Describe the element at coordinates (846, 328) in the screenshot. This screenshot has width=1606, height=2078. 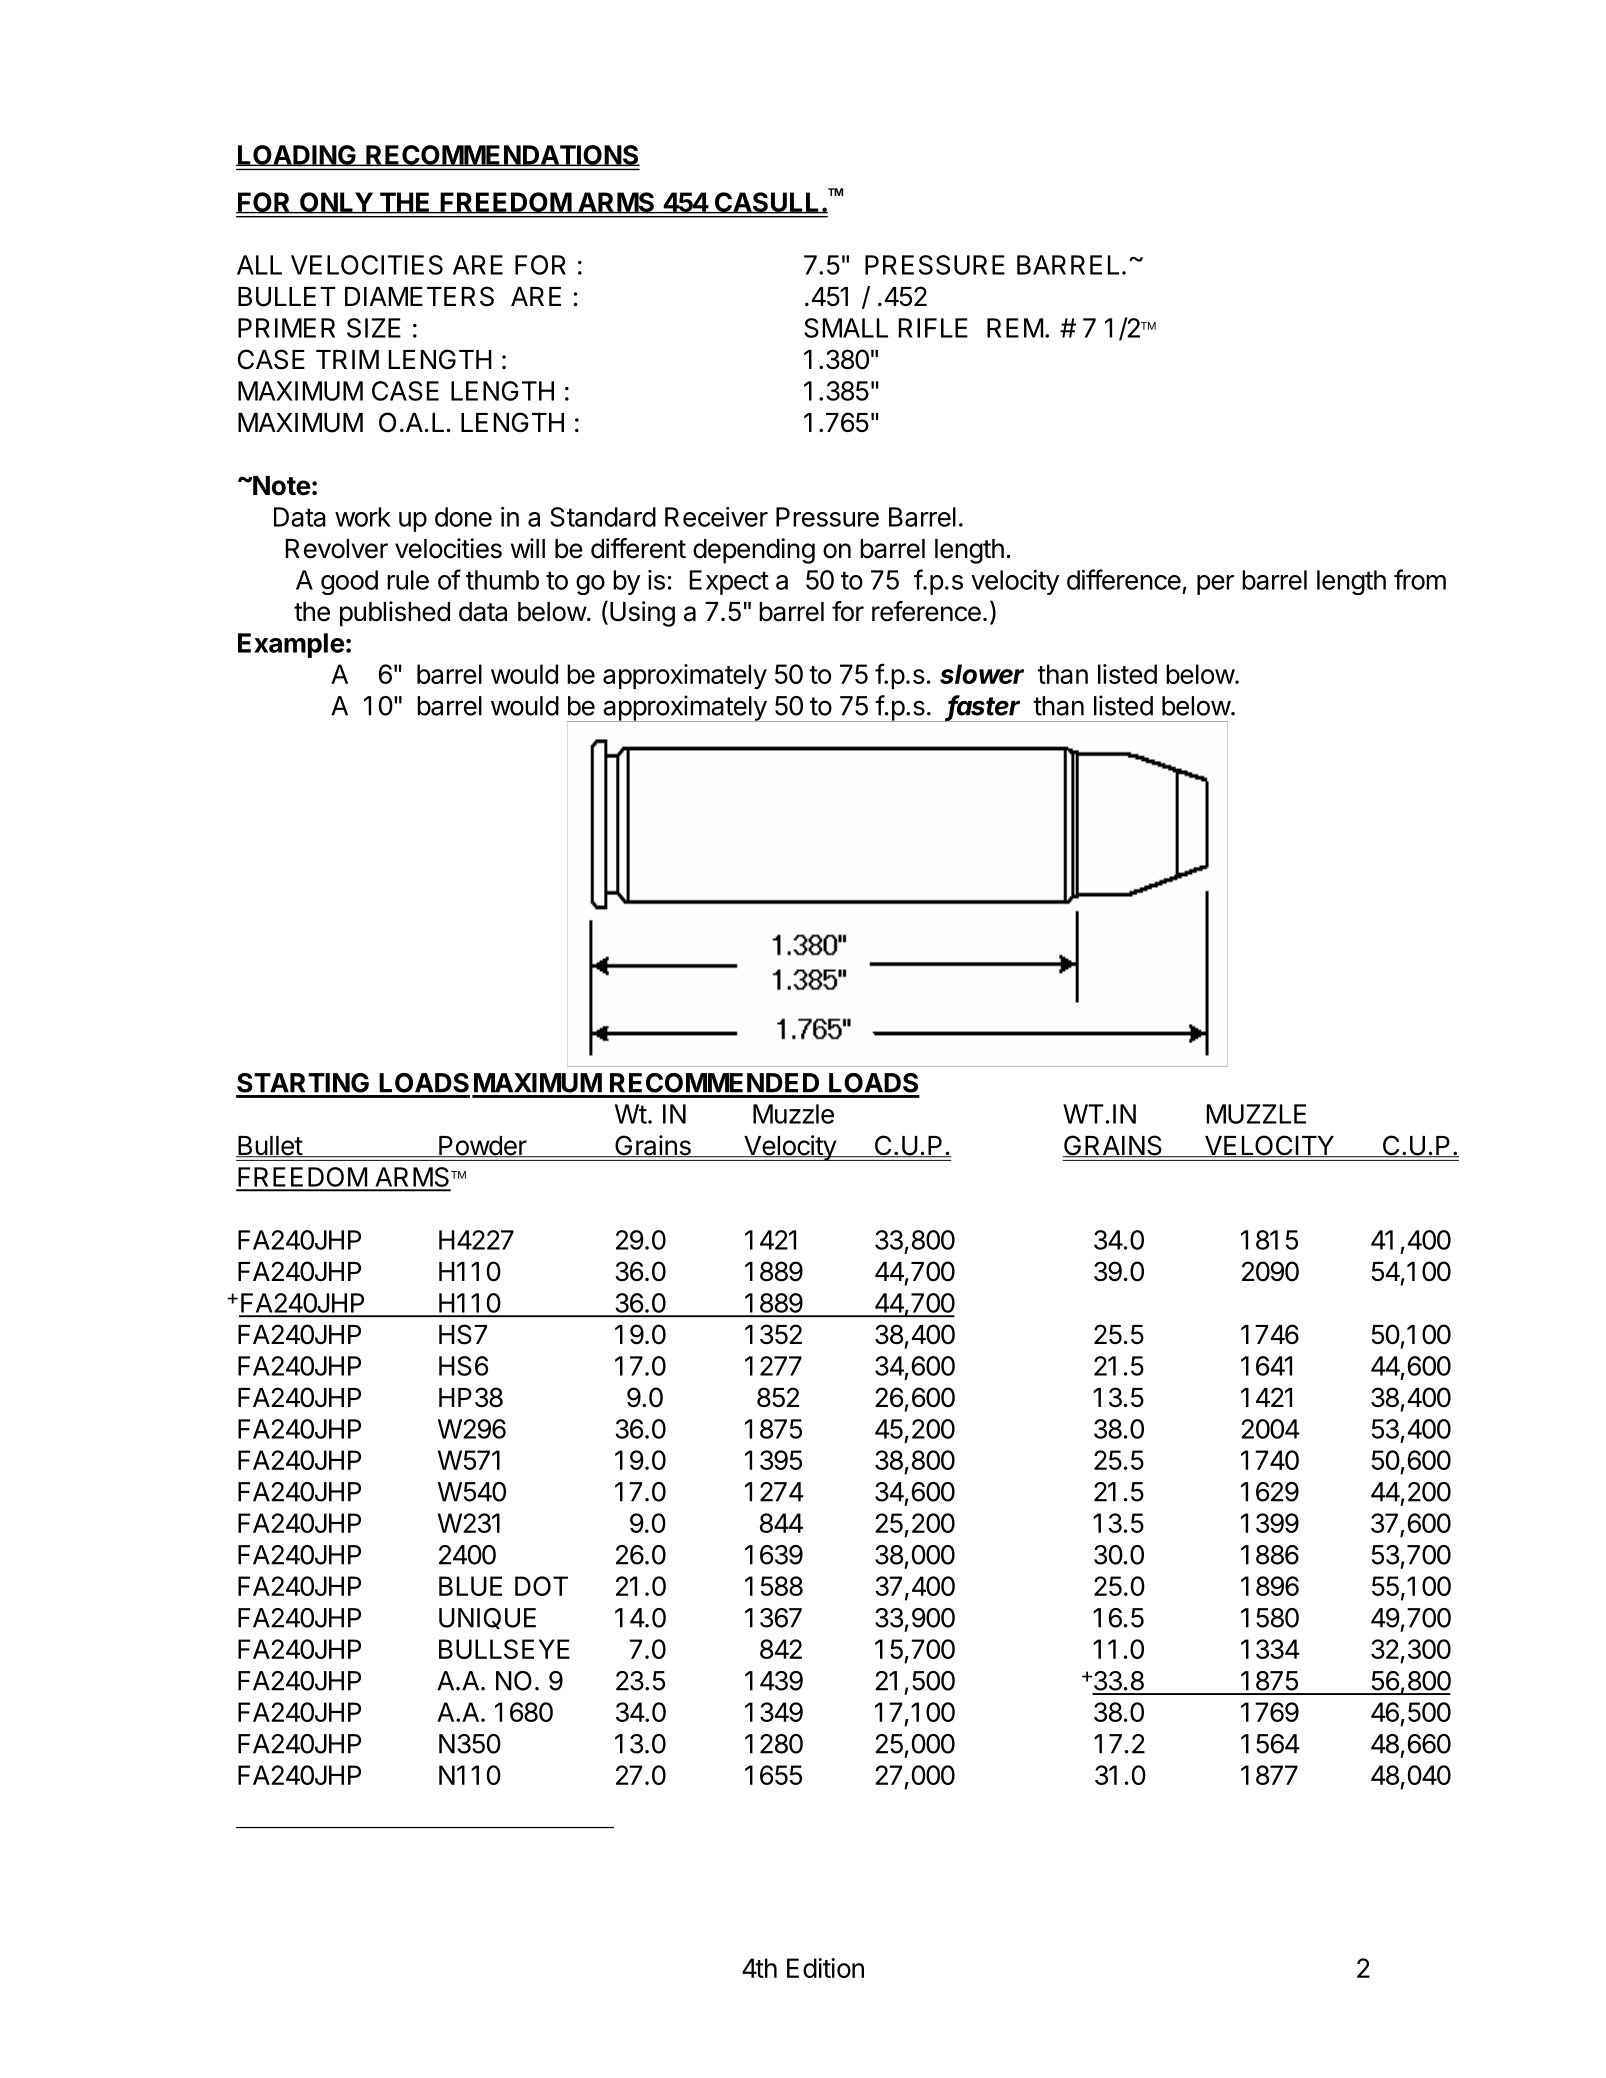
I see `SMALL` at that location.
